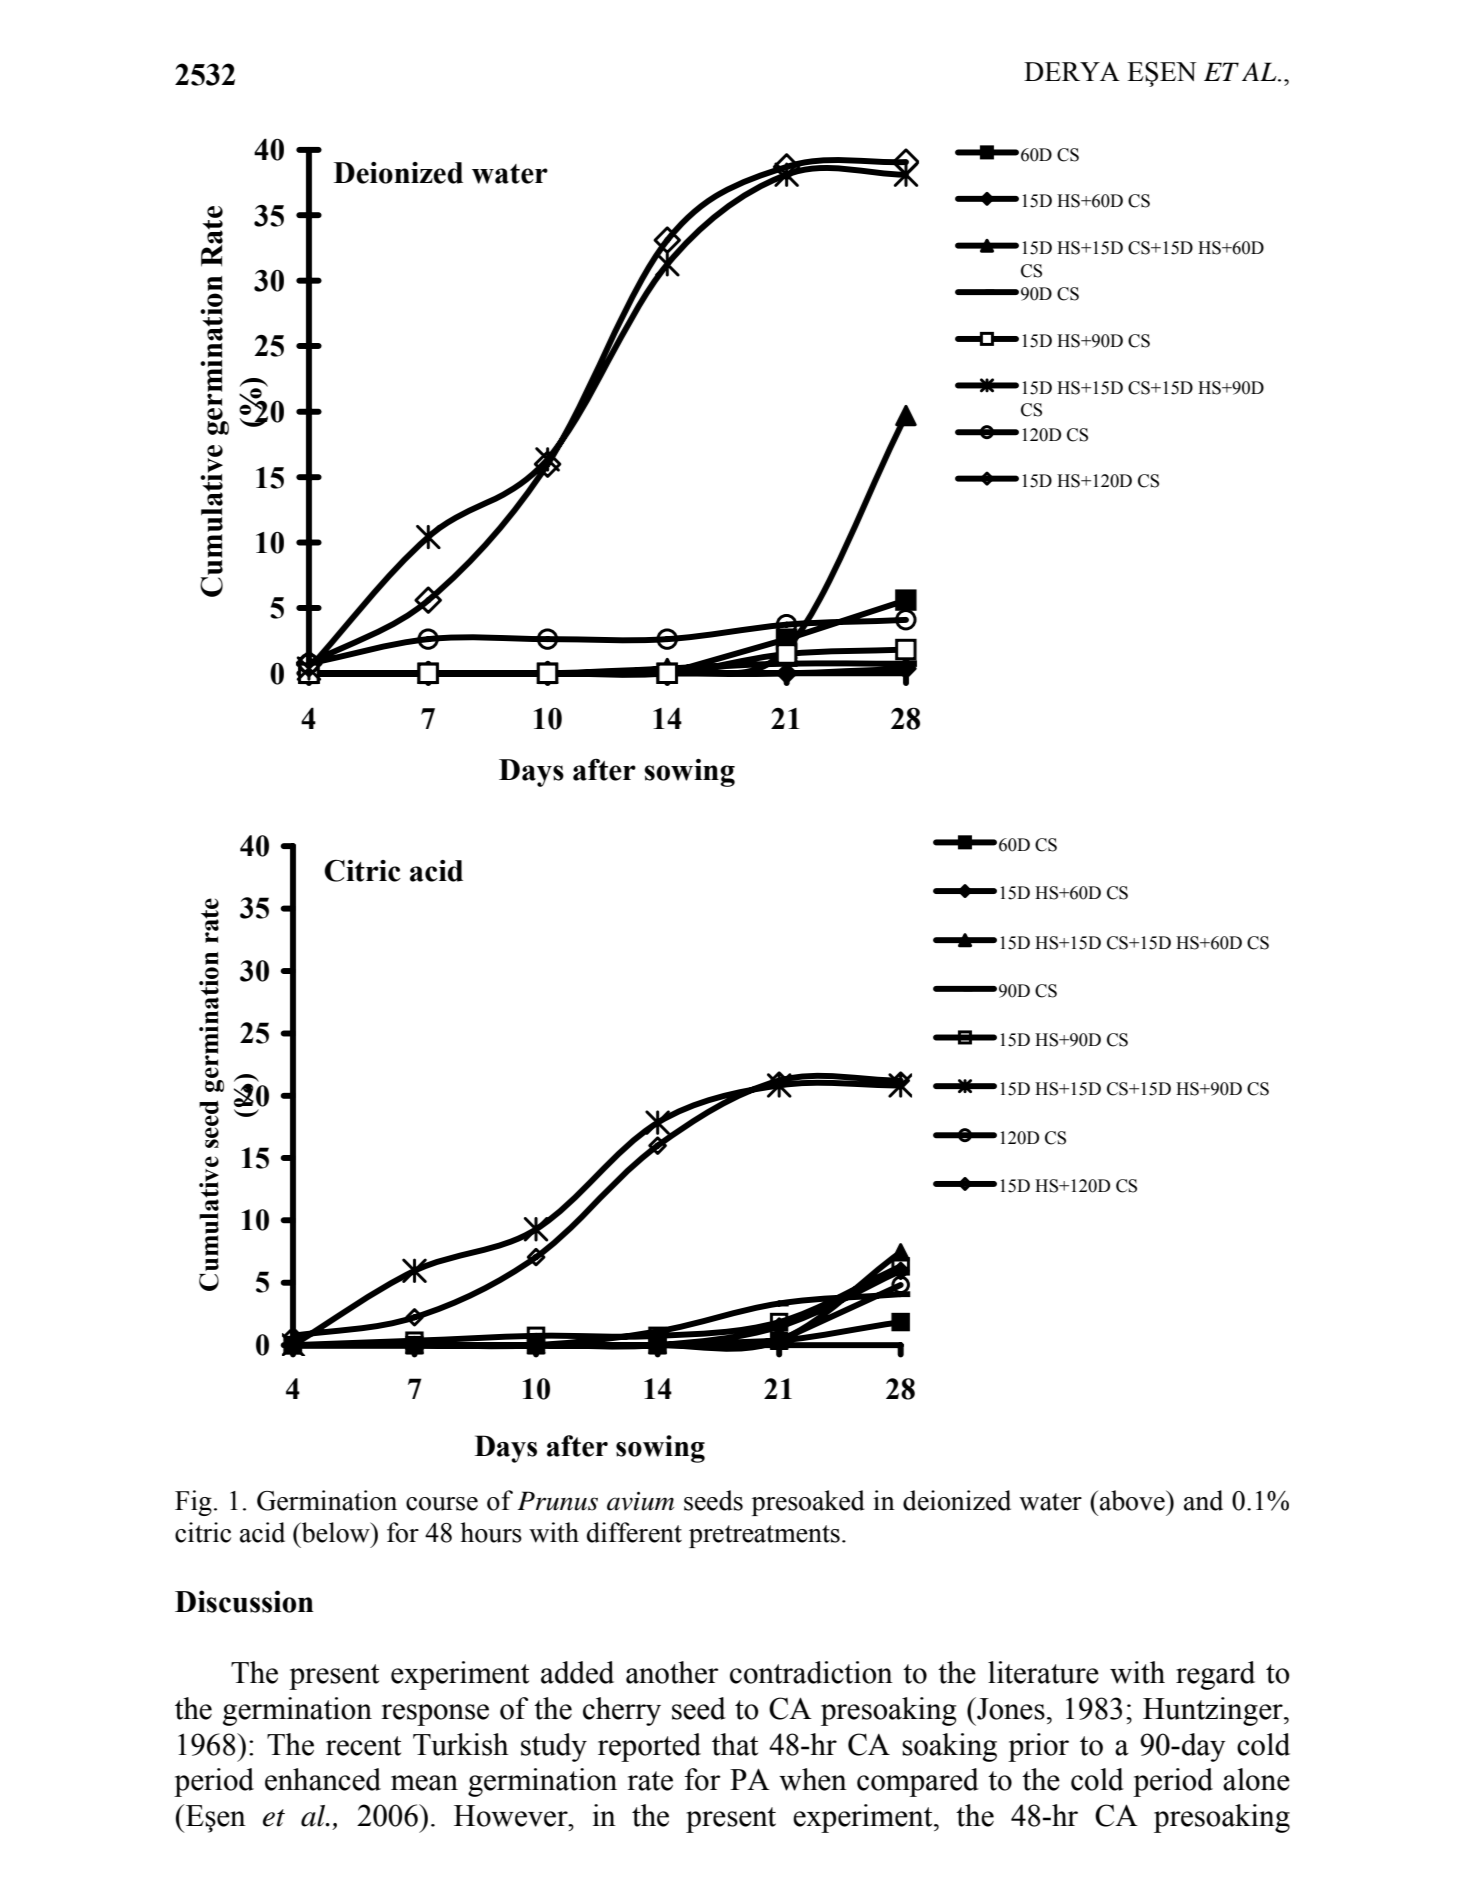 This page has width=1465, height=1895. What do you see at coordinates (442, 1504) in the page?
I see `course` at bounding box center [442, 1504].
